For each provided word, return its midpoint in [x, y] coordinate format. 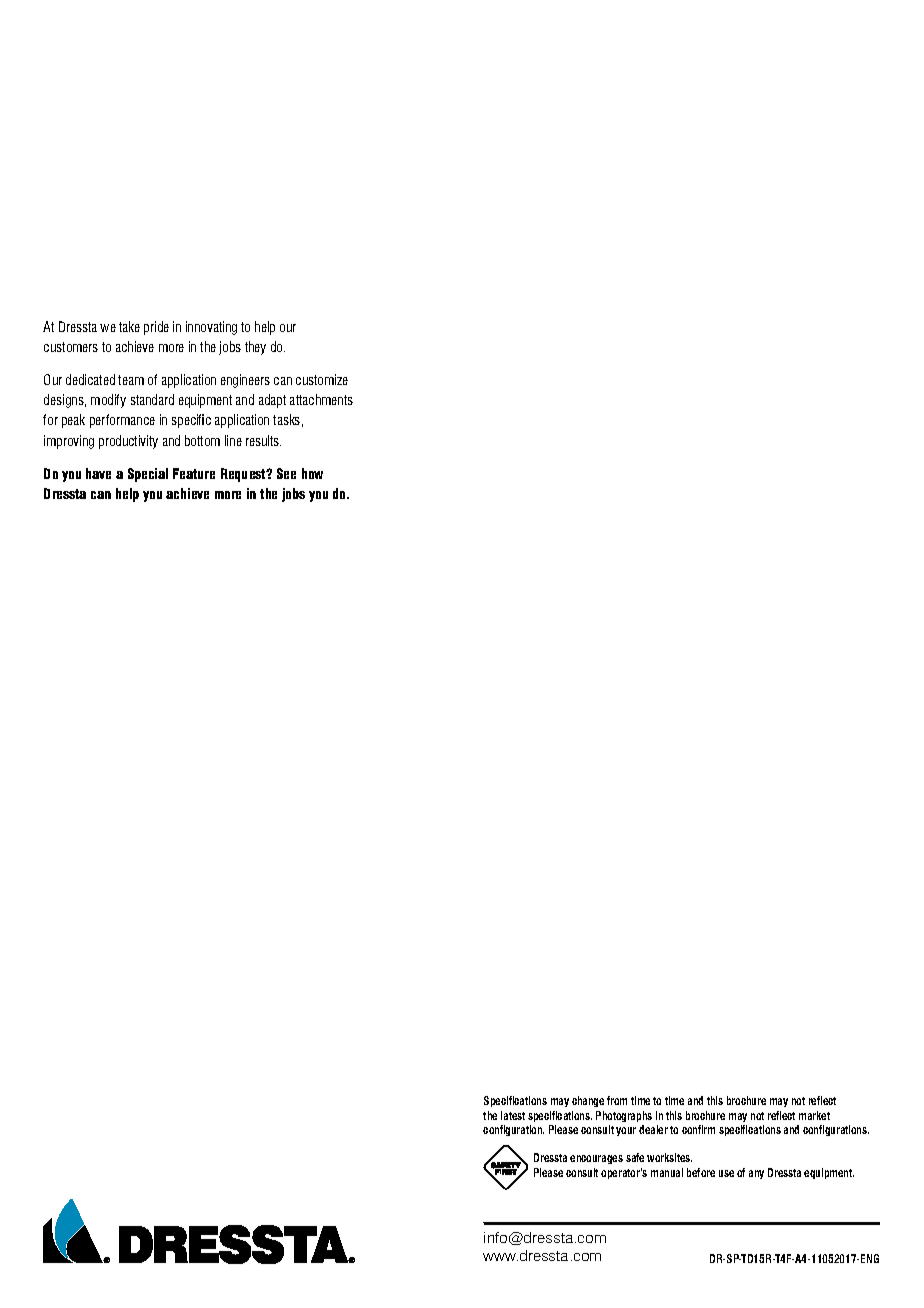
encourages [596, 1159]
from [617, 1100]
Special [148, 475]
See [286, 473]
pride [156, 328]
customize [322, 379]
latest [513, 1115]
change [588, 1101]
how [312, 473]
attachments [321, 399]
